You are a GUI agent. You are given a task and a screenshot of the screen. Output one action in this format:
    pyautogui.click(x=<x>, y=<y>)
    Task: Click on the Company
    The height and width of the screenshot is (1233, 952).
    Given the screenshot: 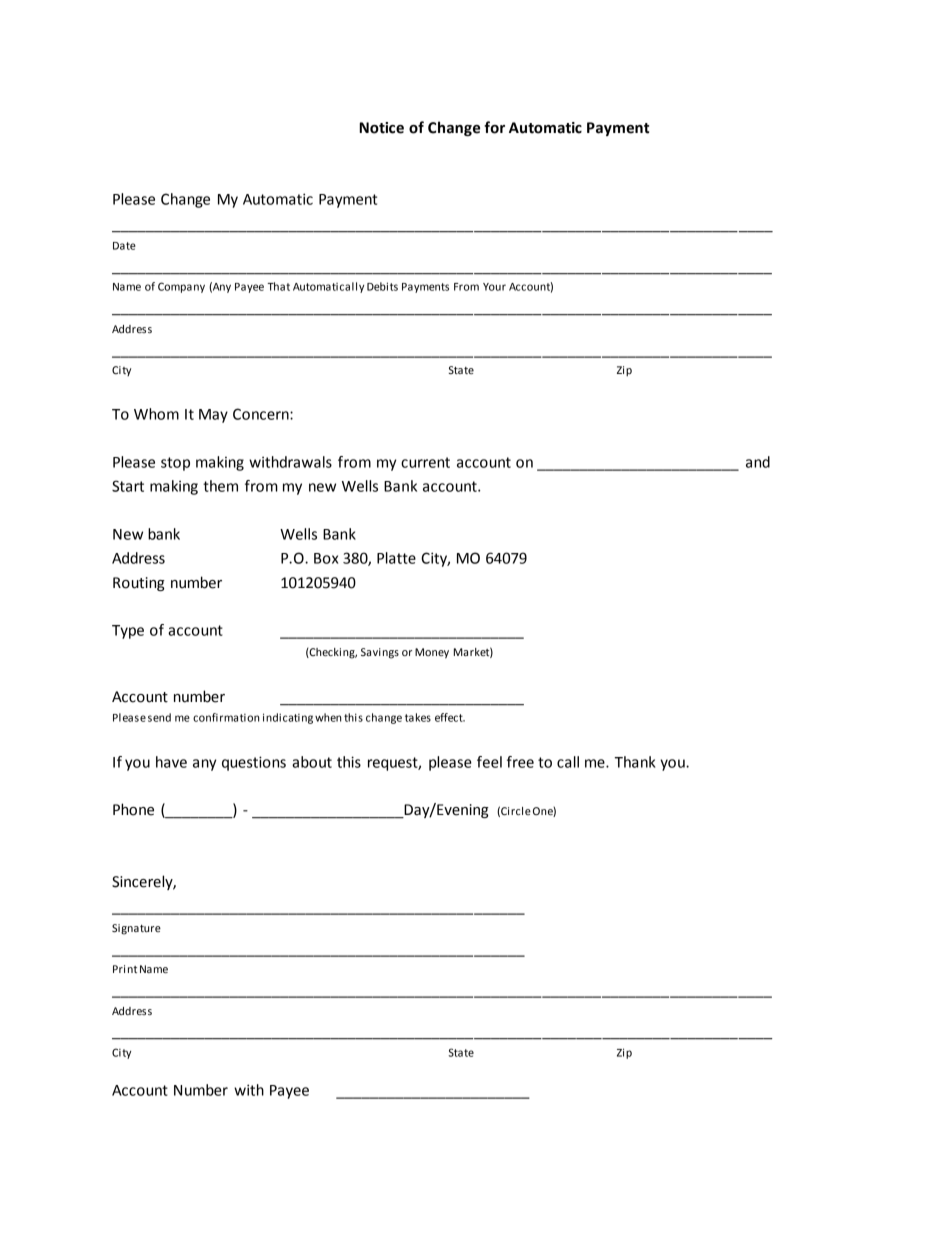 What is the action you would take?
    pyautogui.click(x=181, y=287)
